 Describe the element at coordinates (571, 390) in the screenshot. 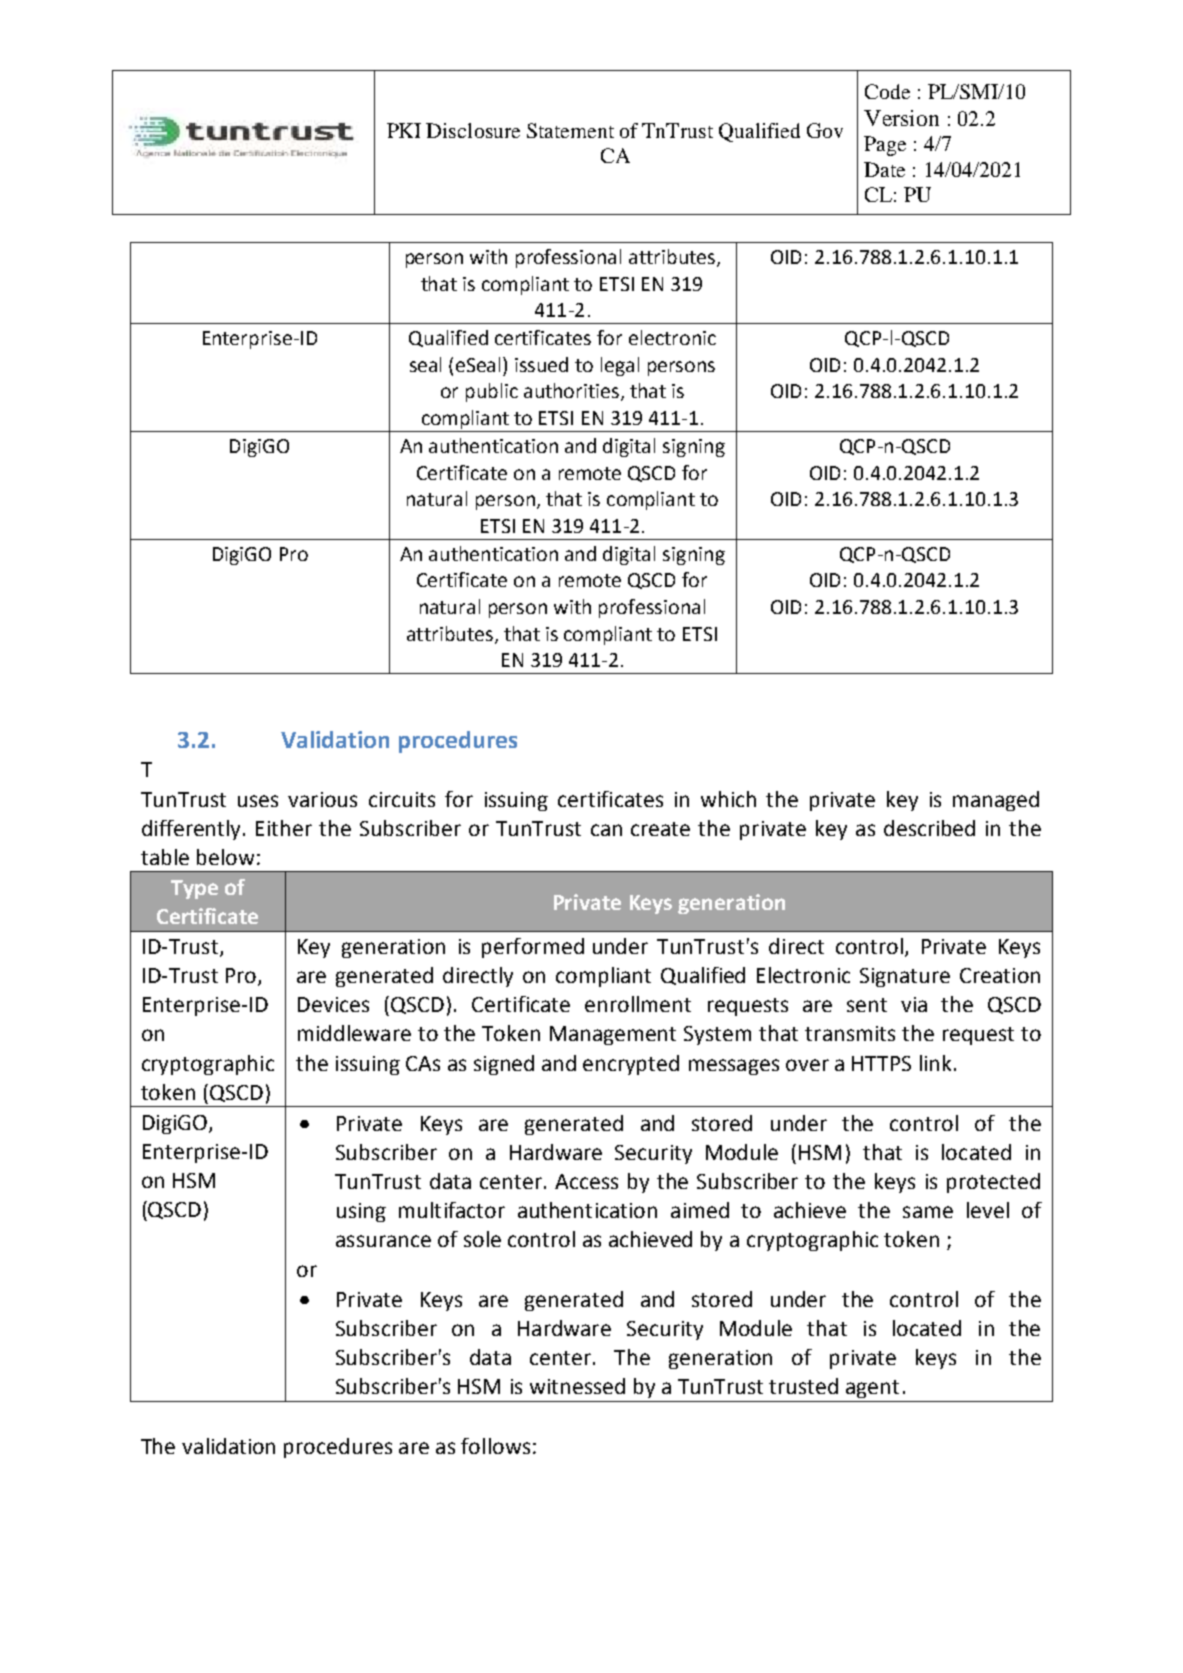

I see `authorities` at that location.
